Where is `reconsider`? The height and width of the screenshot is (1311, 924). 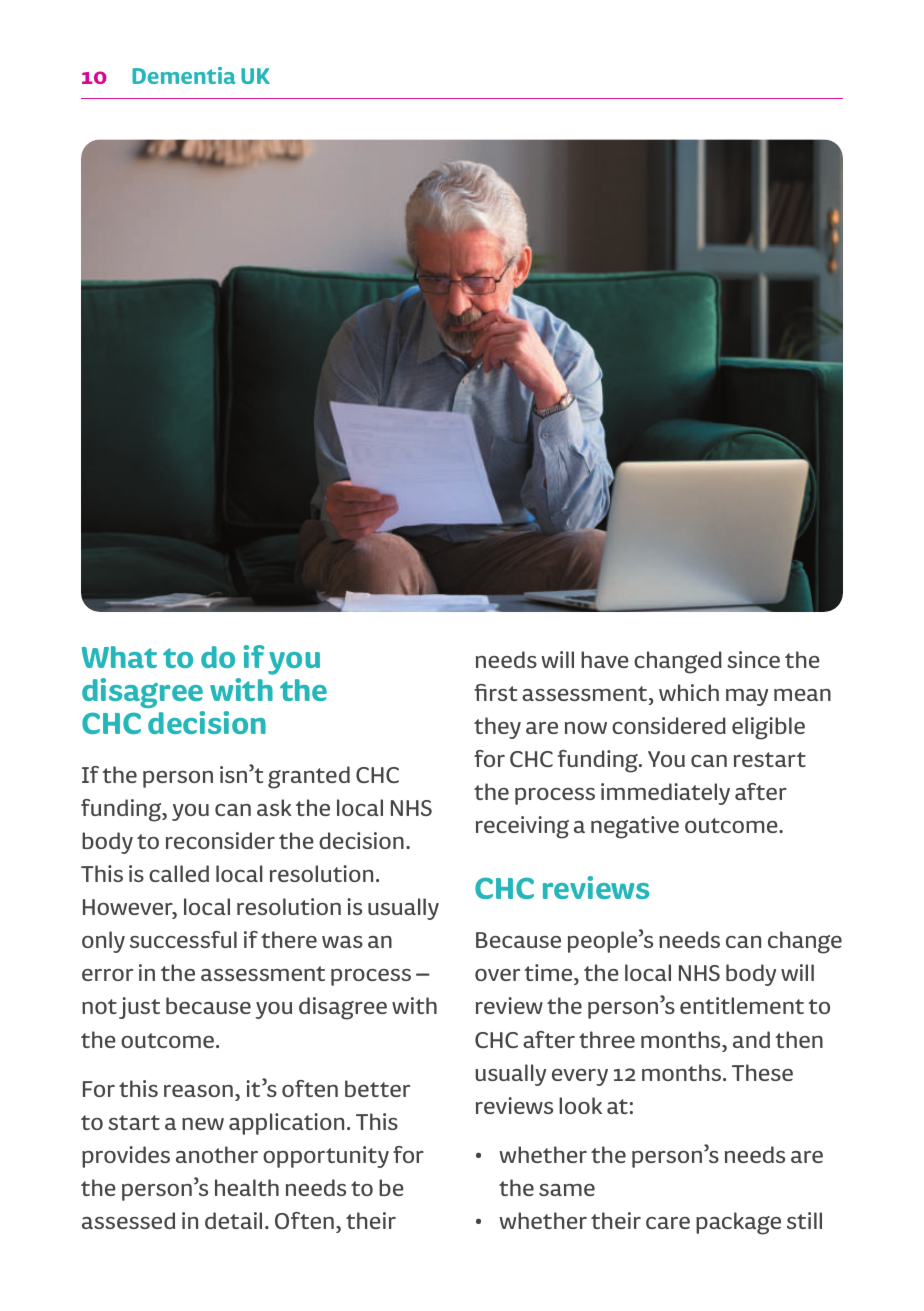
reconsider is located at coordinates (220, 840).
